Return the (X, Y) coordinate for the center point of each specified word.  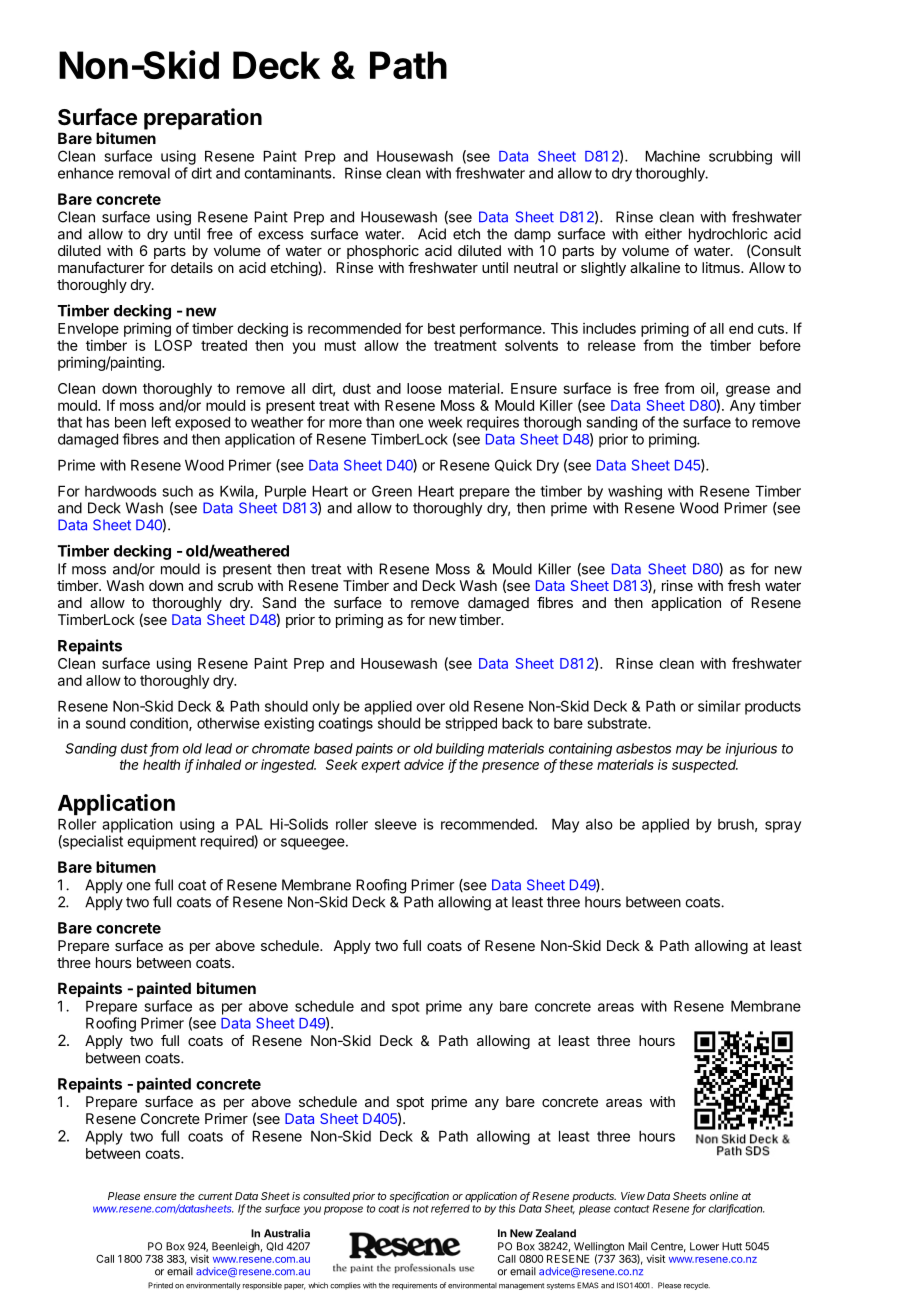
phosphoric (383, 252)
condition (160, 724)
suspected (705, 766)
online (724, 1196)
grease (748, 391)
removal (144, 173)
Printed (160, 1285)
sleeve (396, 824)
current (215, 1196)
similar (719, 706)
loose (424, 388)
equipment (161, 842)
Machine (672, 156)
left (161, 422)
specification (419, 1198)
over (430, 707)
